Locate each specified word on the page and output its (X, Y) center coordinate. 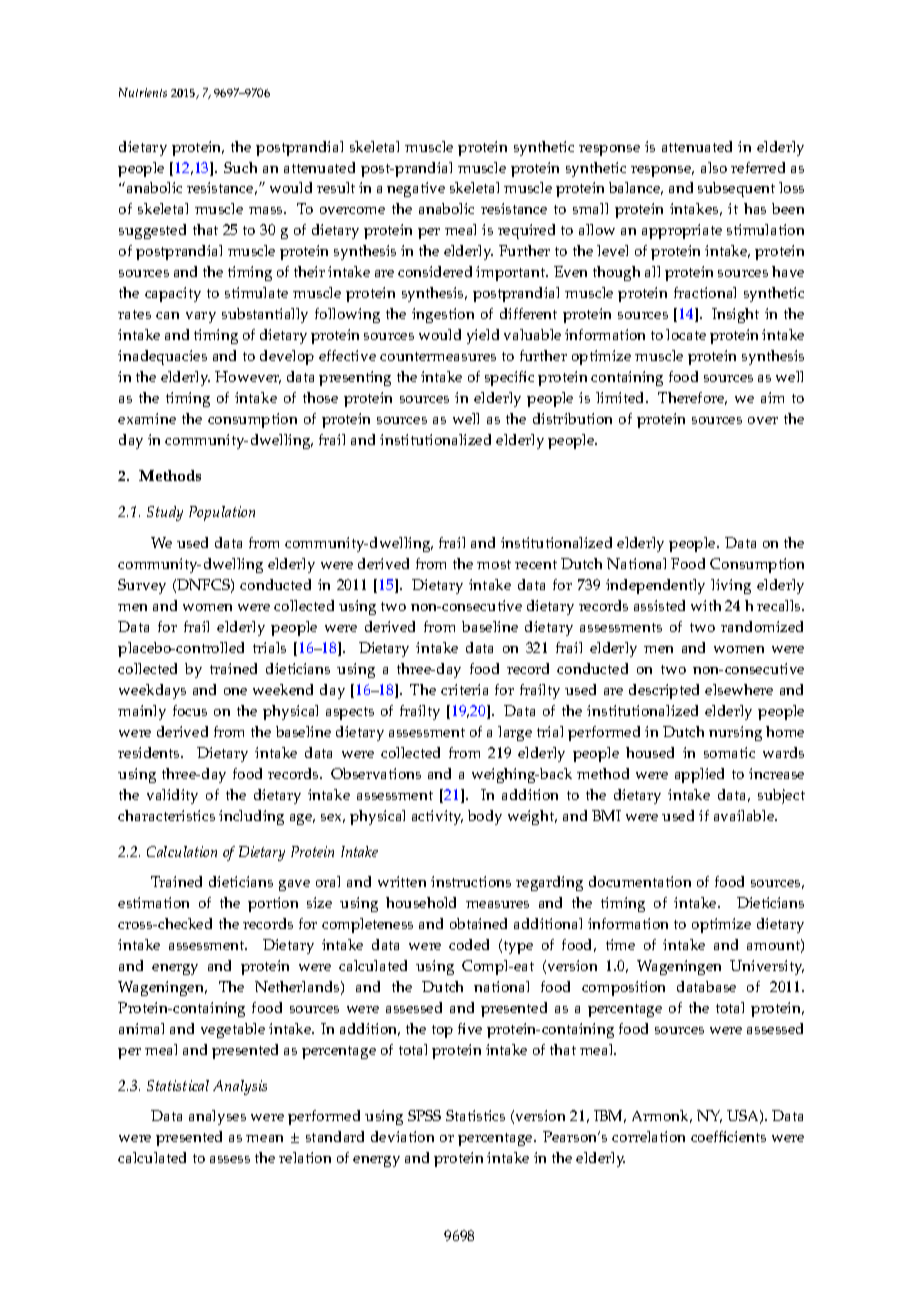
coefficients (728, 1136)
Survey (142, 586)
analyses (217, 1117)
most (494, 564)
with (706, 605)
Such (240, 167)
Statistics (475, 1115)
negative (416, 189)
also (714, 167)
